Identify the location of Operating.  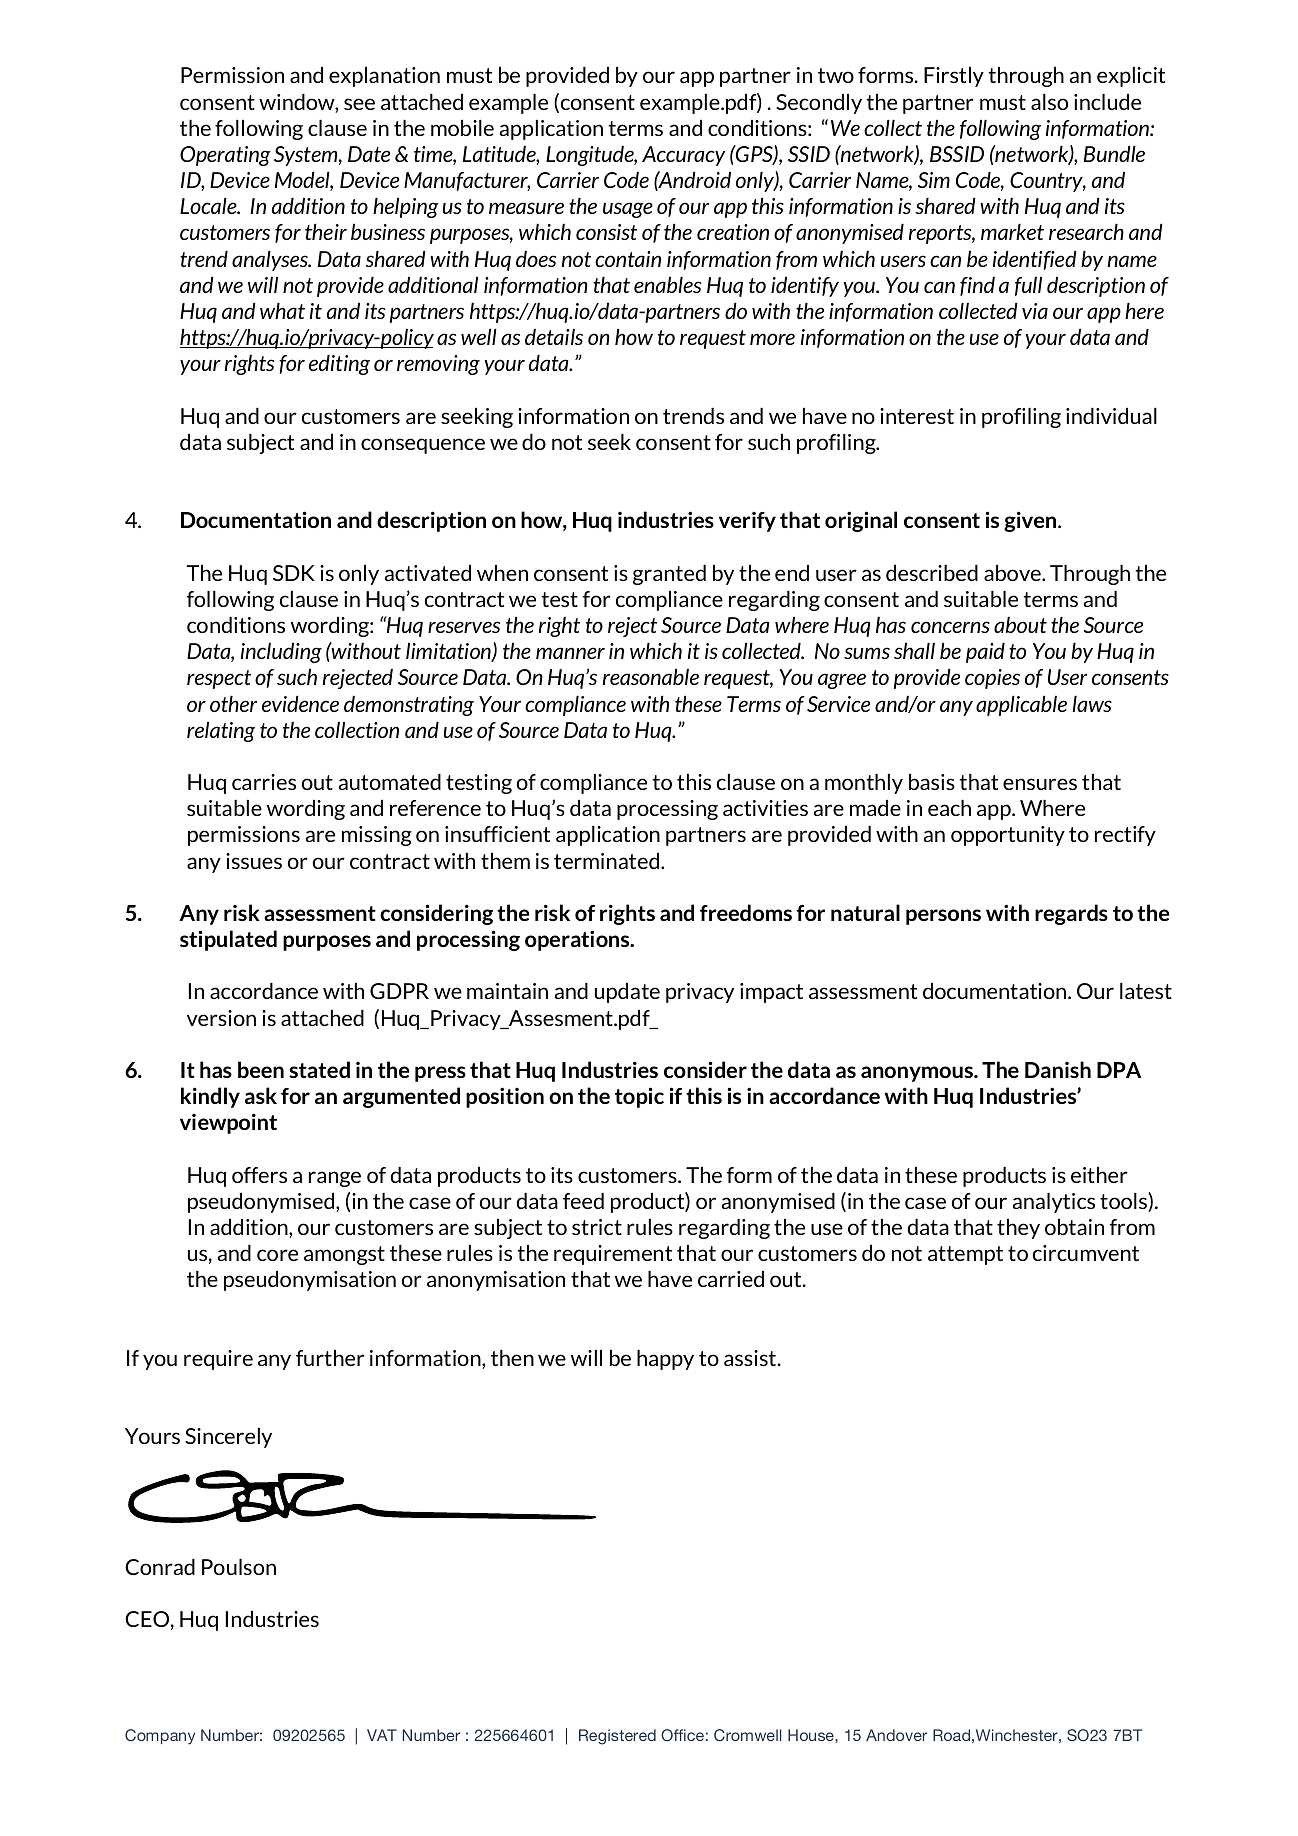
(225, 156).
